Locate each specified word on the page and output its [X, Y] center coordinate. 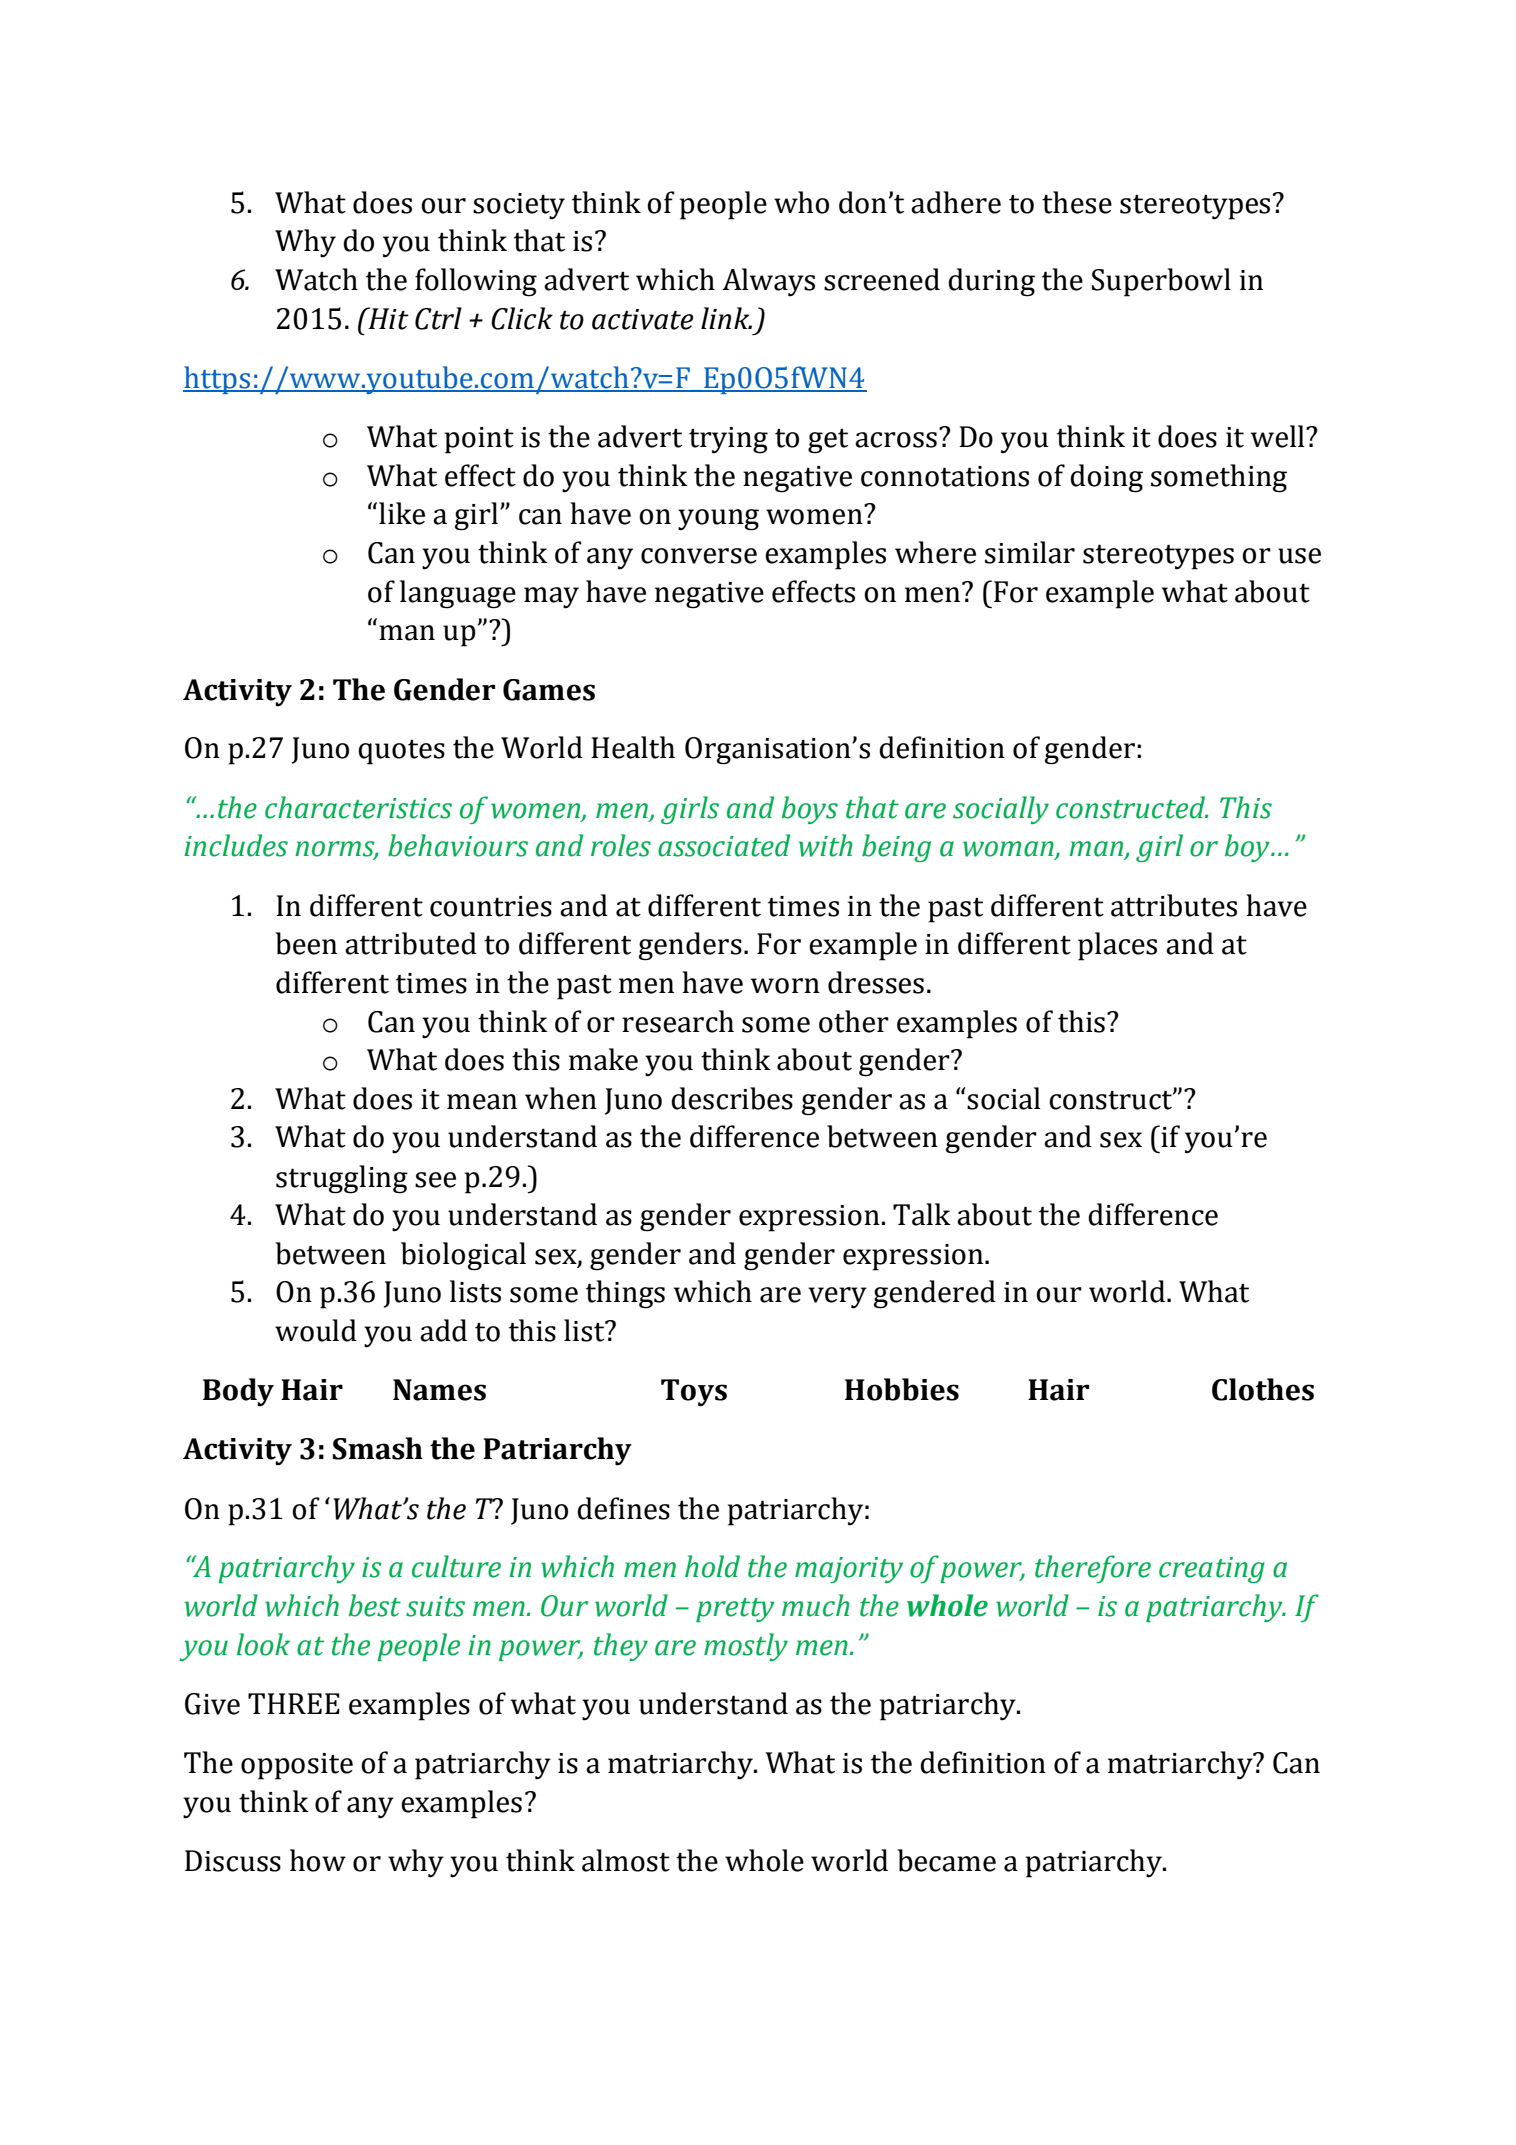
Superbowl [1161, 282]
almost [626, 1860]
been [306, 943]
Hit [387, 318]
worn [785, 986]
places [1117, 946]
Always [768, 282]
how [318, 1860]
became [947, 1860]
